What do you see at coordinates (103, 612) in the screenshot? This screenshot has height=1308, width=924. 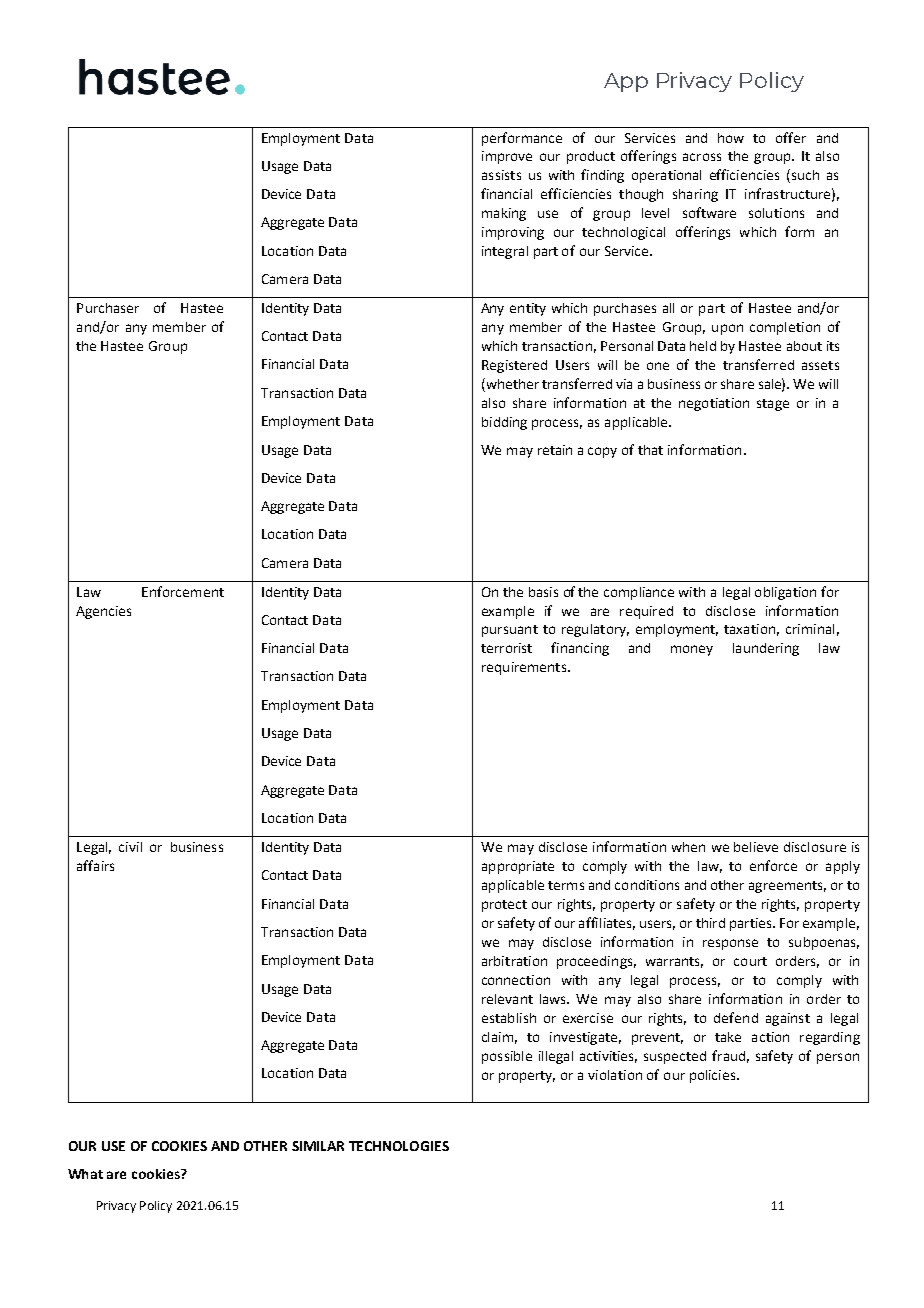 I see `Agencies` at bounding box center [103, 612].
